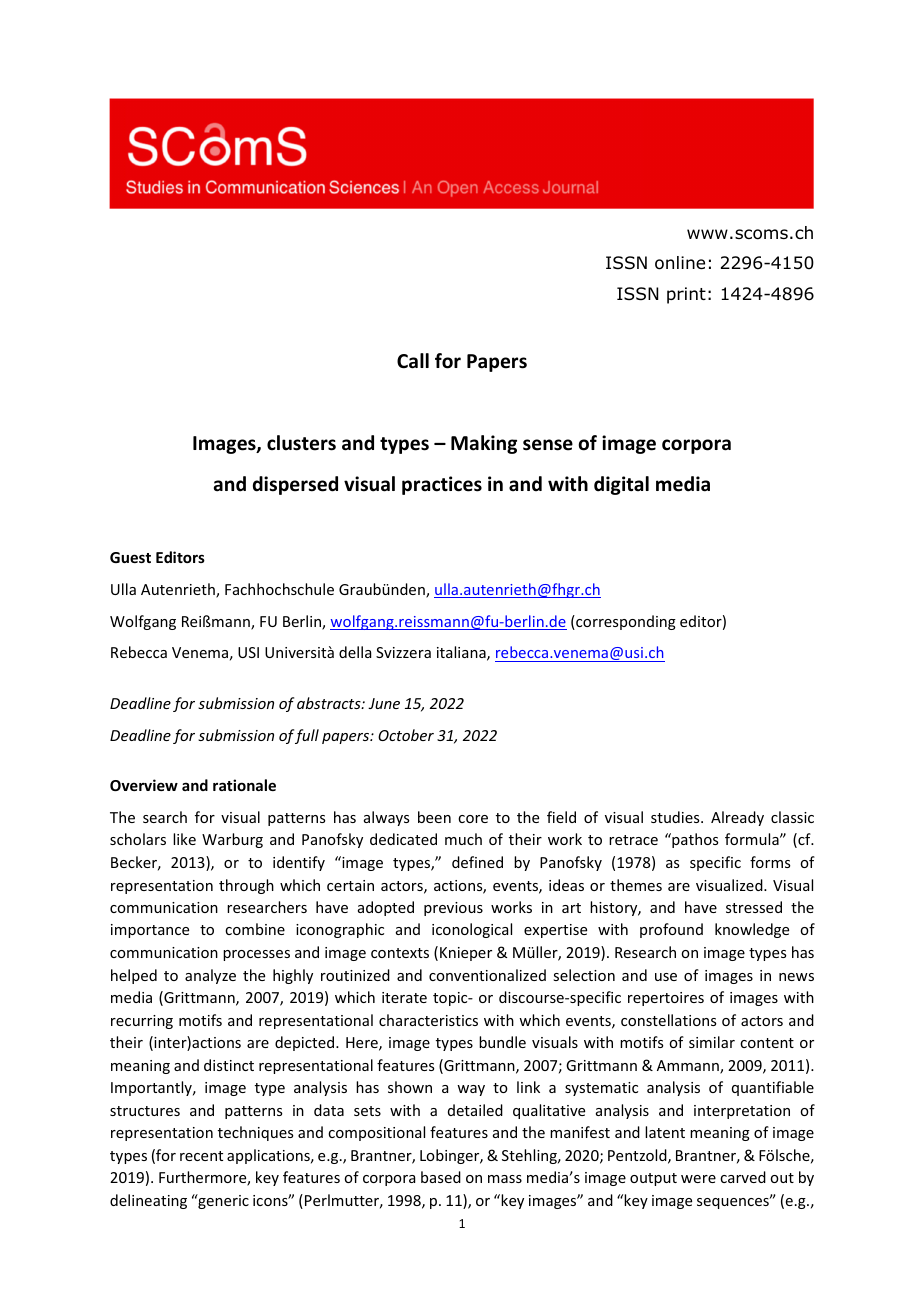  What do you see at coordinates (737, 818) in the page?
I see `Already` at bounding box center [737, 818].
